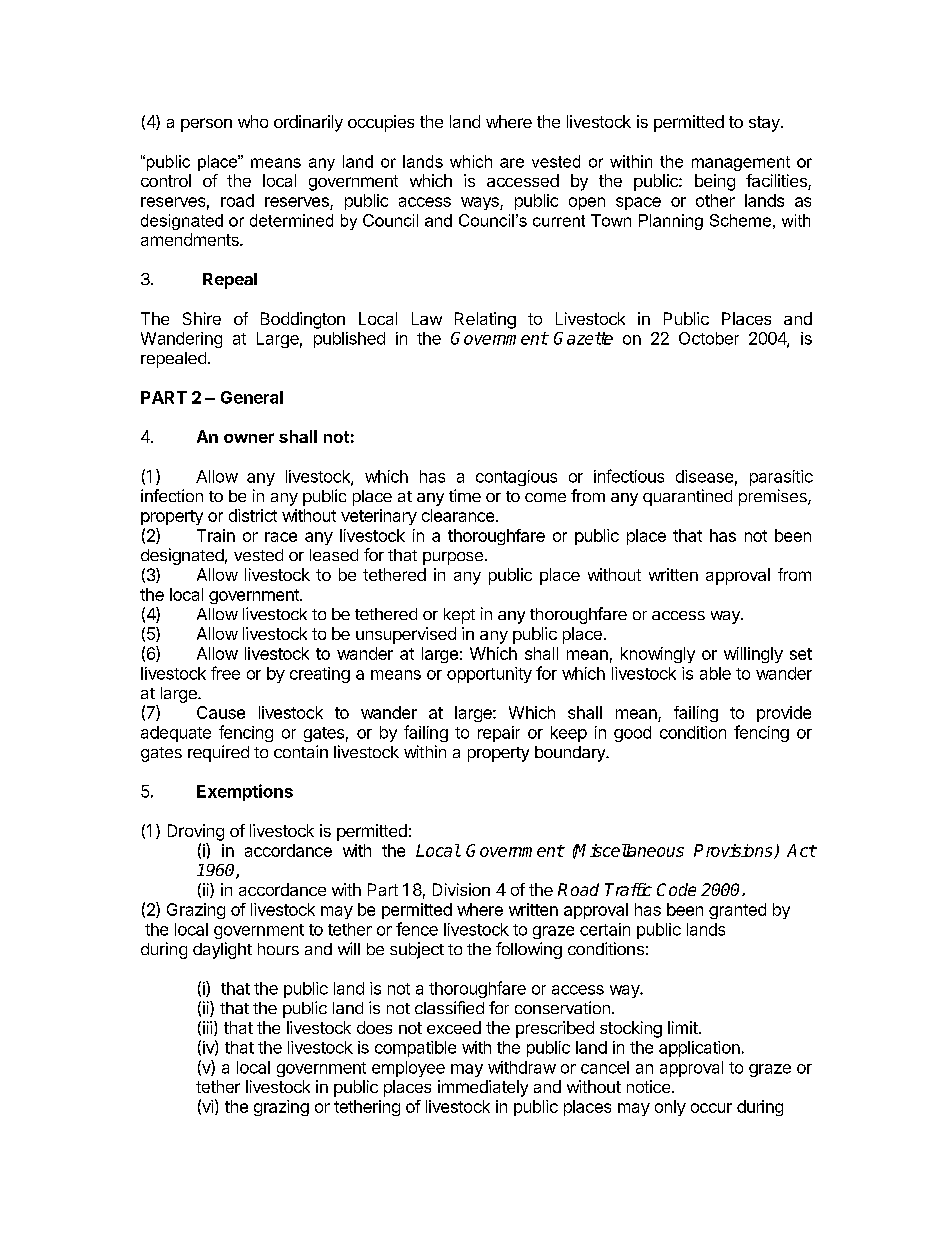  What do you see at coordinates (374, 1027) in the screenshot?
I see `does` at bounding box center [374, 1027].
